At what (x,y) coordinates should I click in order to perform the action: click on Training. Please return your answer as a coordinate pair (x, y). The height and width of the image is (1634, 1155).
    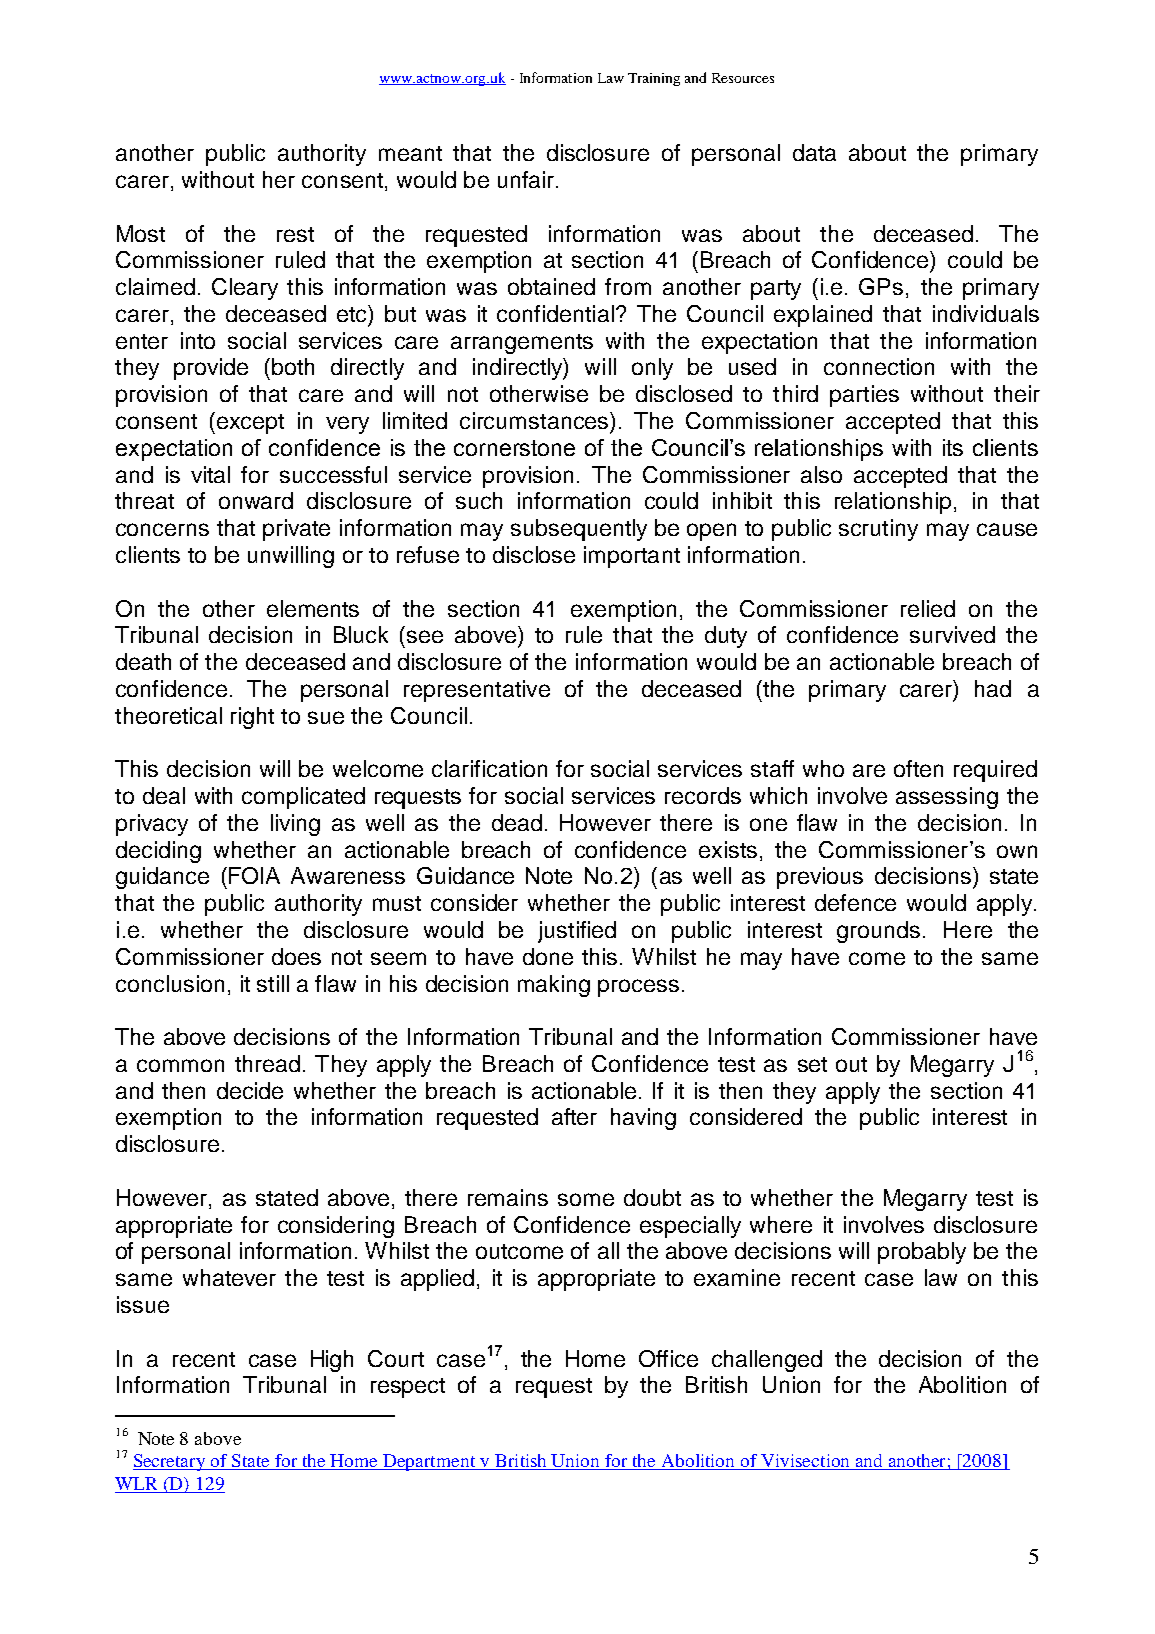
    Looking at the image, I should click on (654, 79).
